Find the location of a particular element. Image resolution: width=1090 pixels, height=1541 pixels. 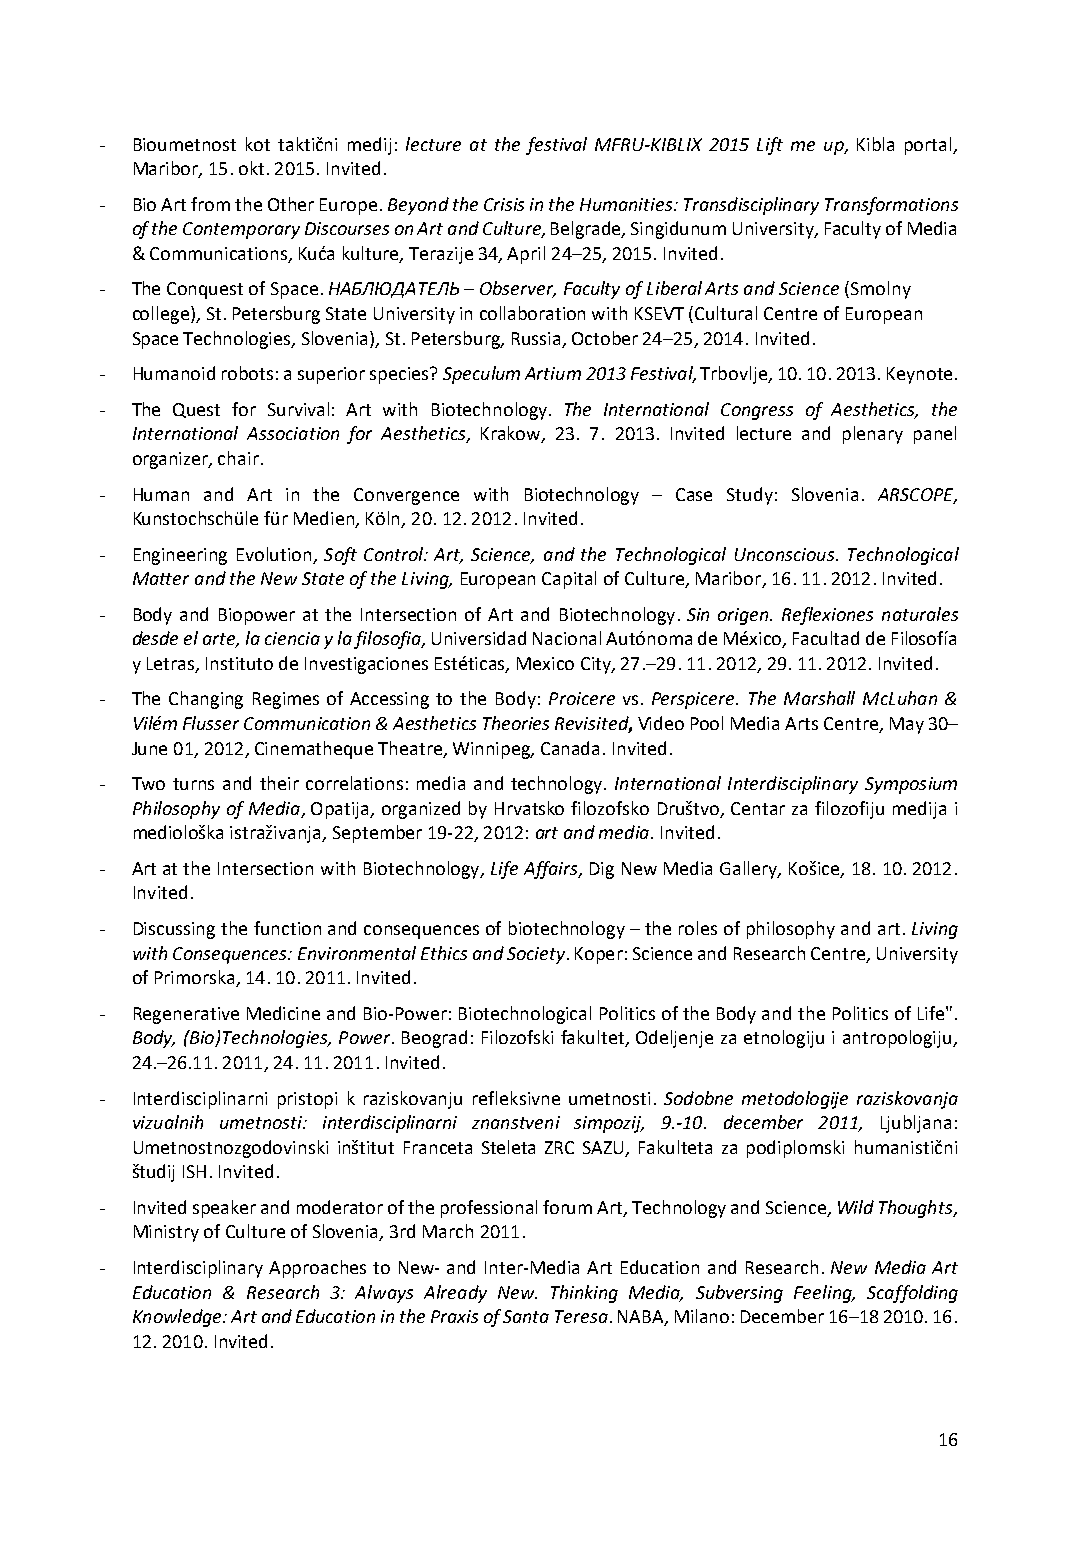

Ljubljana is located at coordinates (916, 1124).
